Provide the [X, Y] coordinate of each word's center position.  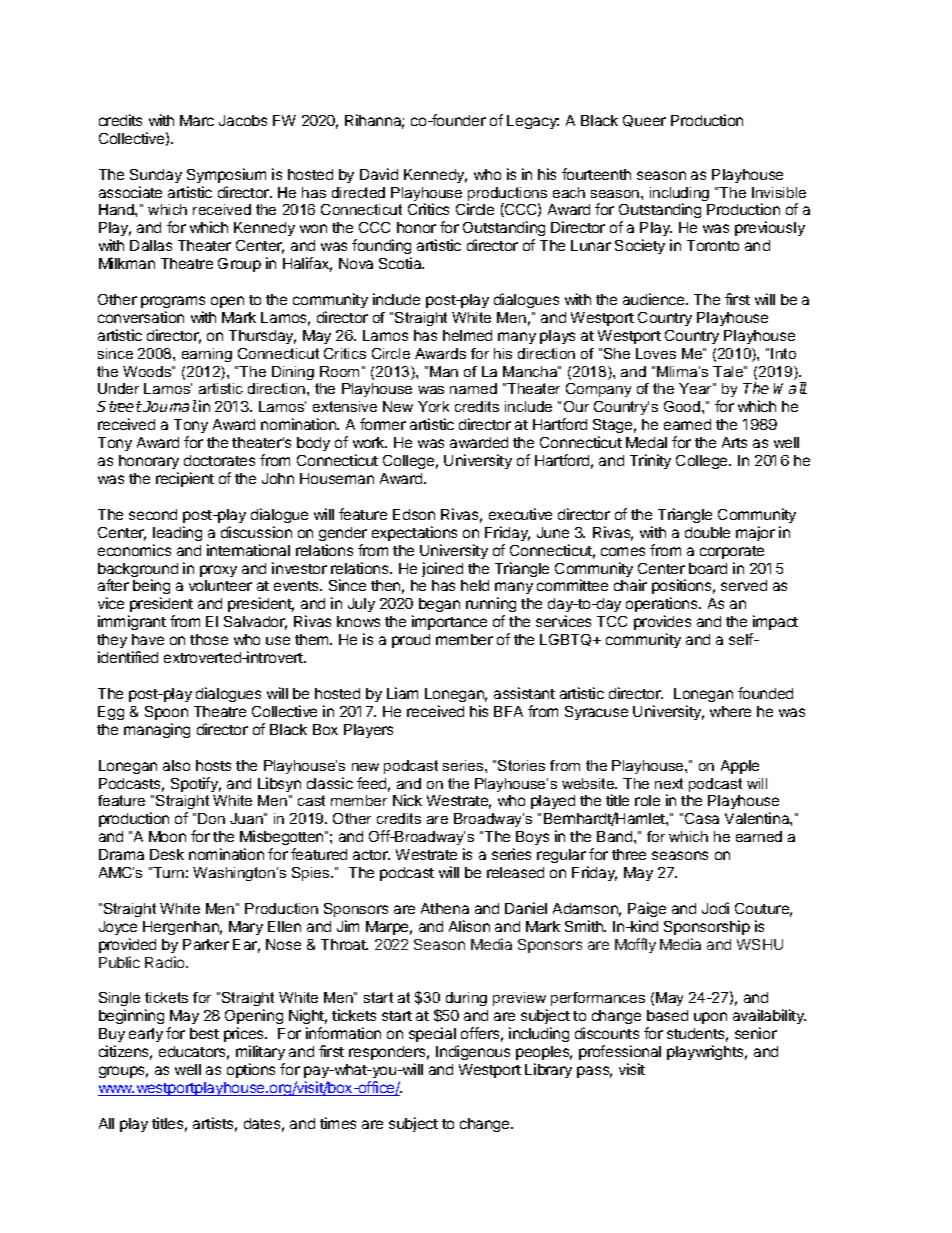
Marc [197, 120]
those [209, 639]
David [379, 174]
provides [662, 622]
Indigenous [473, 1052]
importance [449, 622]
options [251, 1070]
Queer [644, 121]
